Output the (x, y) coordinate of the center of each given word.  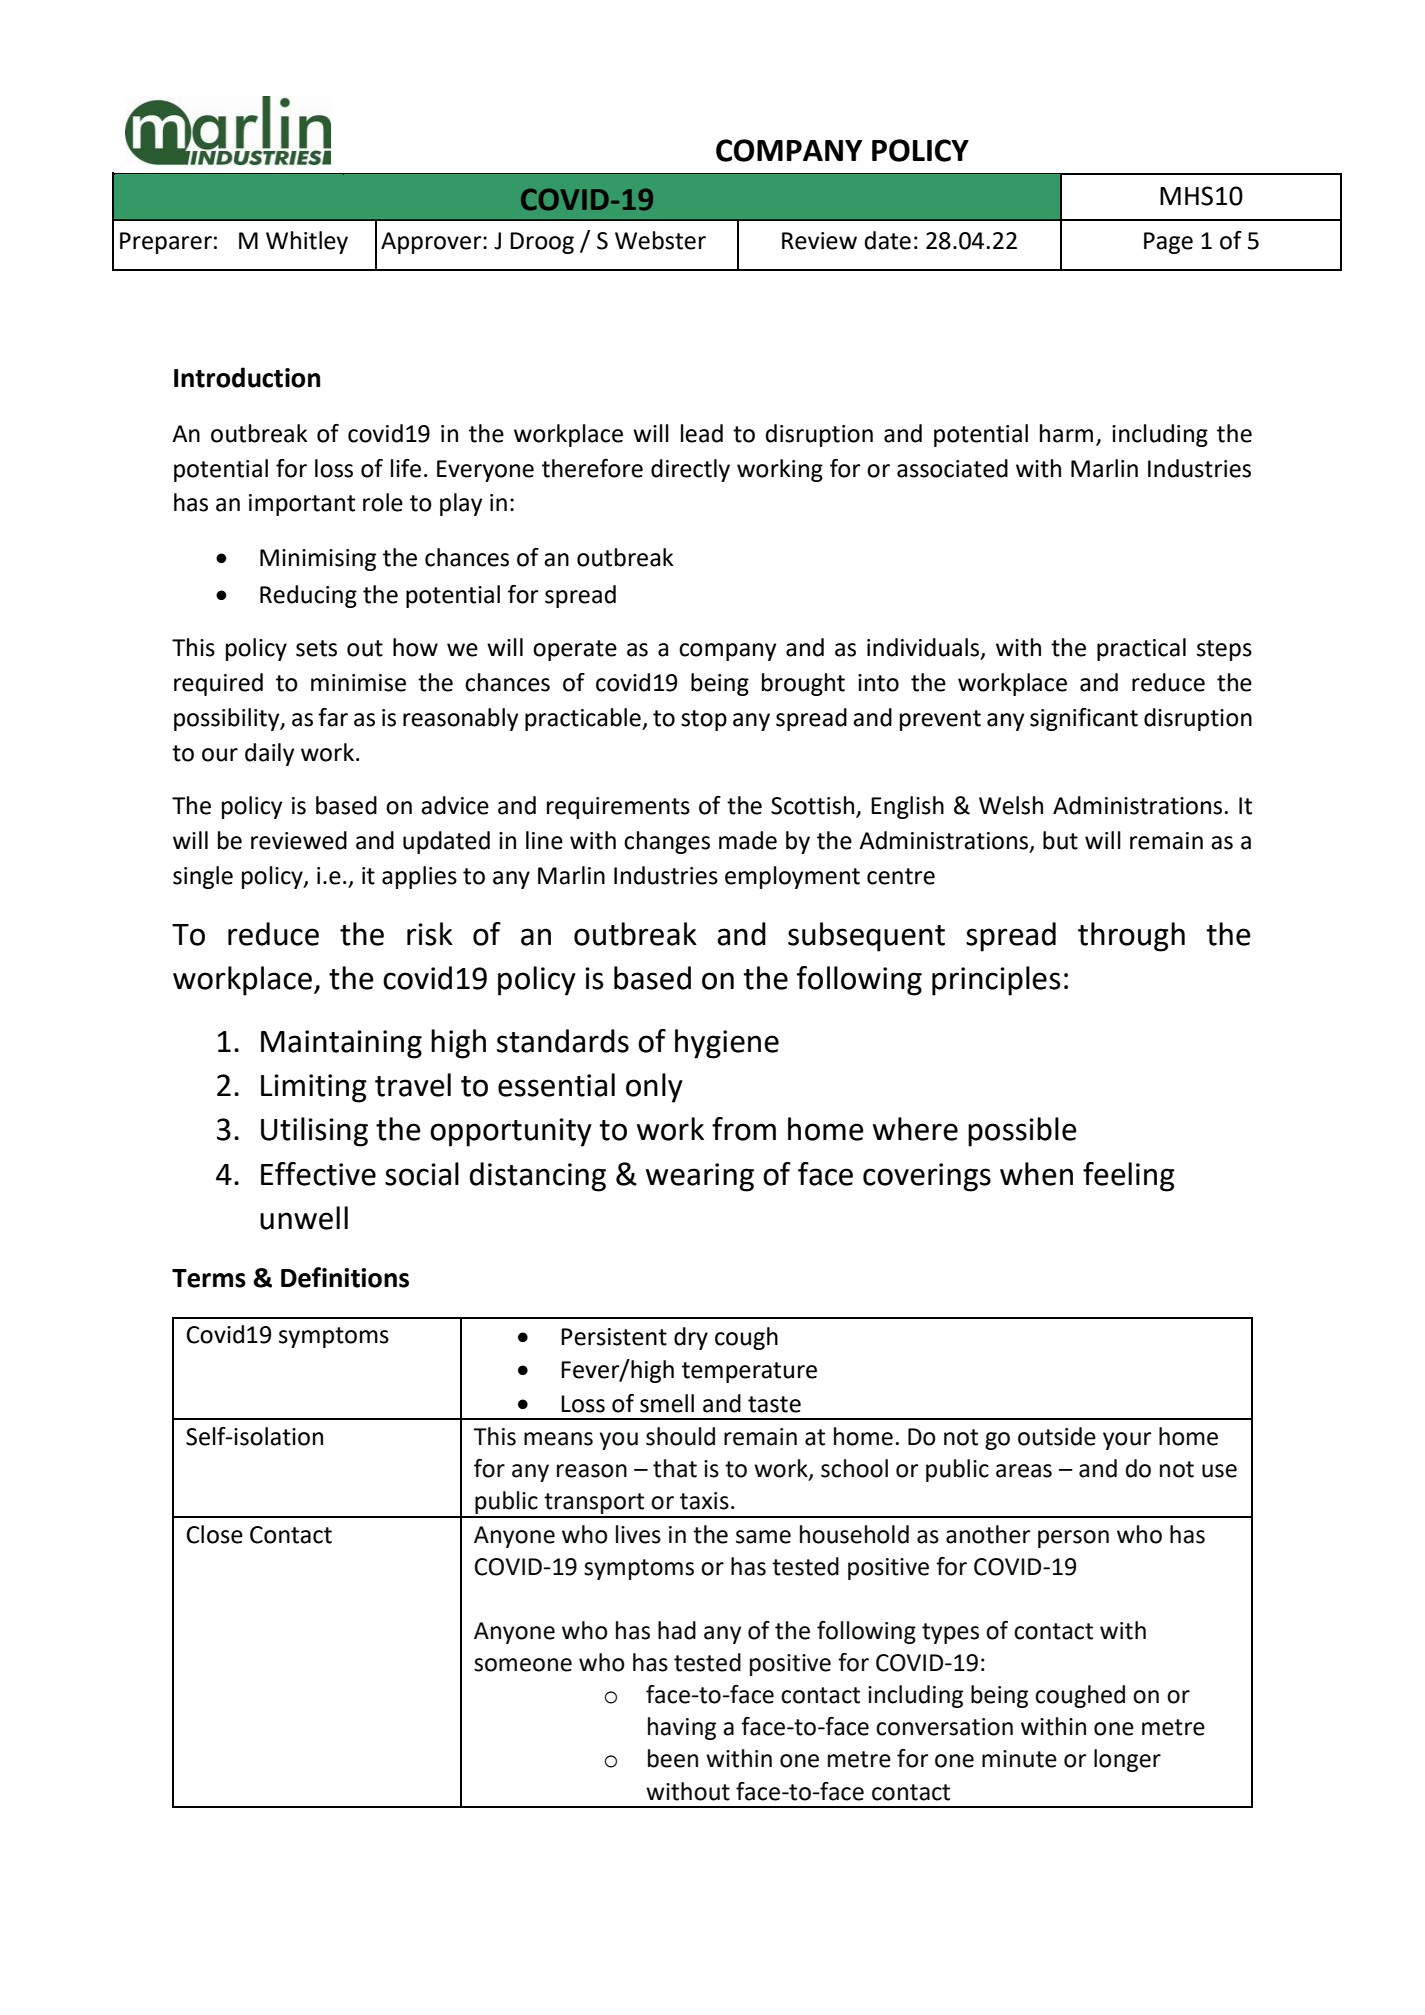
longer (1127, 1760)
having (682, 1728)
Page (1168, 243)
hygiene (727, 1044)
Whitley (307, 242)
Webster (660, 240)
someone (523, 1665)
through (1131, 937)
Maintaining (341, 1044)
